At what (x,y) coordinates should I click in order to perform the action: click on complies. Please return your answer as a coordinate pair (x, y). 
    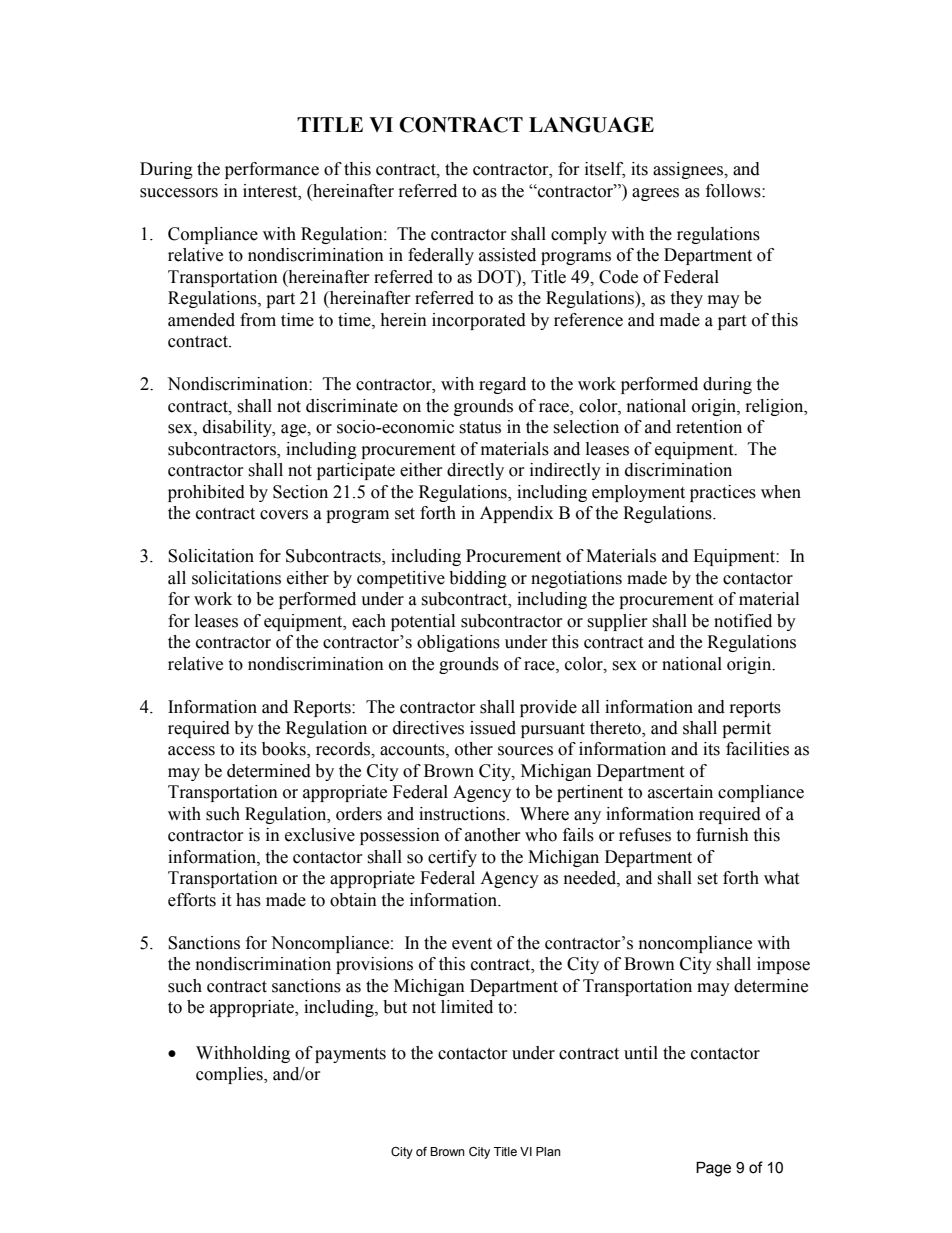
    Looking at the image, I should click on (230, 1075).
